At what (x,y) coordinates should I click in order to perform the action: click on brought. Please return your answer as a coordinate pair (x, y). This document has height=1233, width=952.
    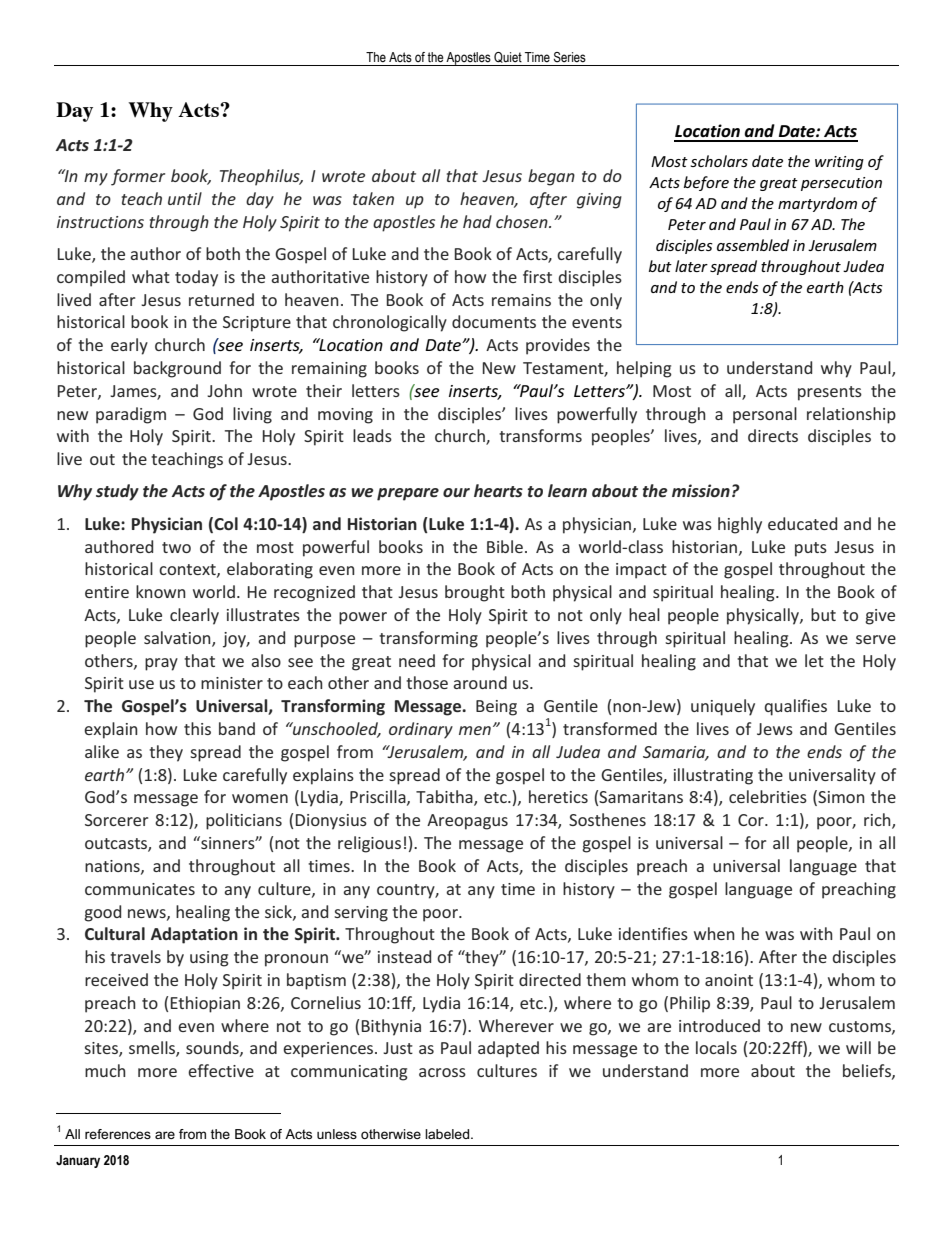
    Looking at the image, I should click on (475, 593).
